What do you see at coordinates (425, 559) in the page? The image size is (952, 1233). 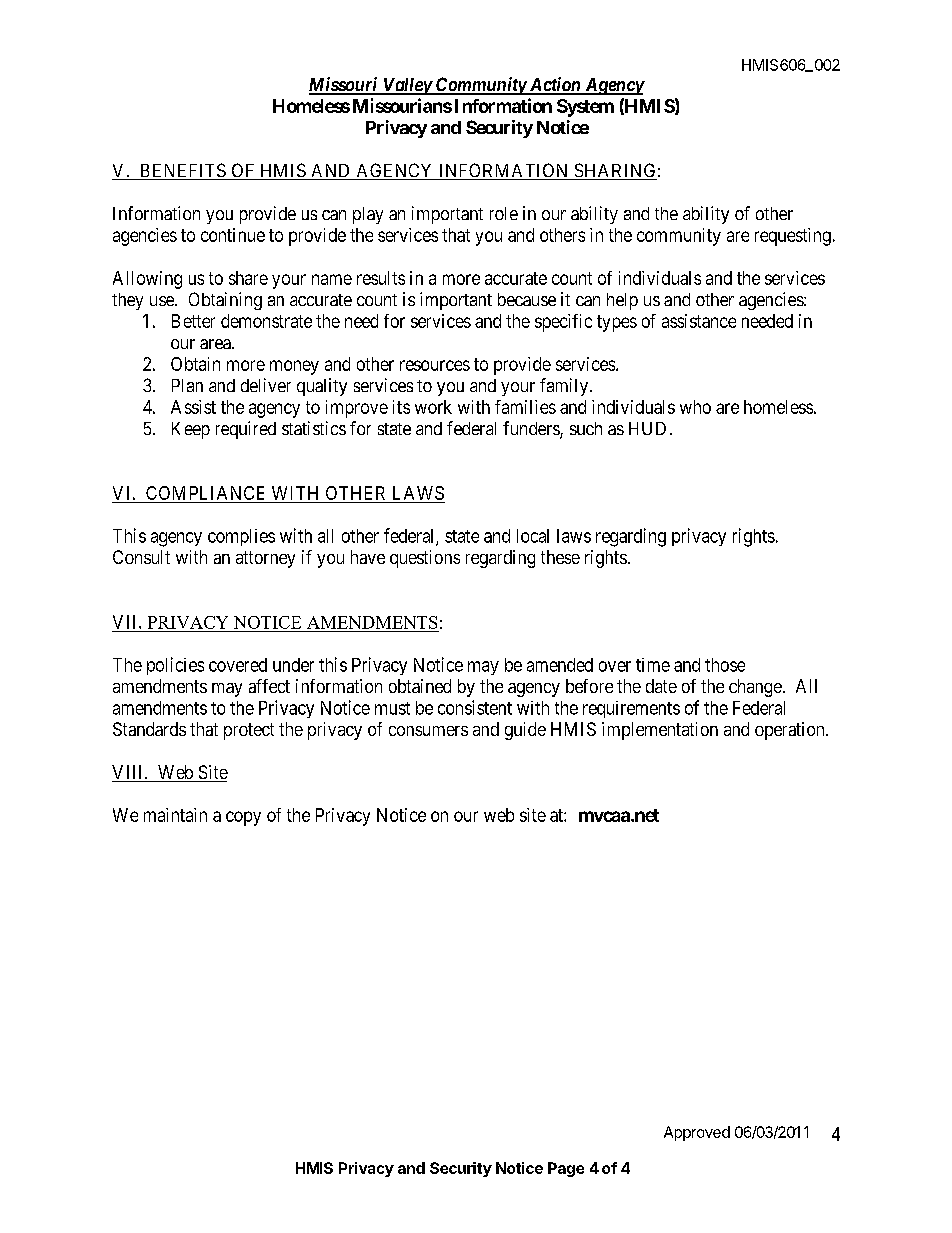 I see `questions` at bounding box center [425, 559].
